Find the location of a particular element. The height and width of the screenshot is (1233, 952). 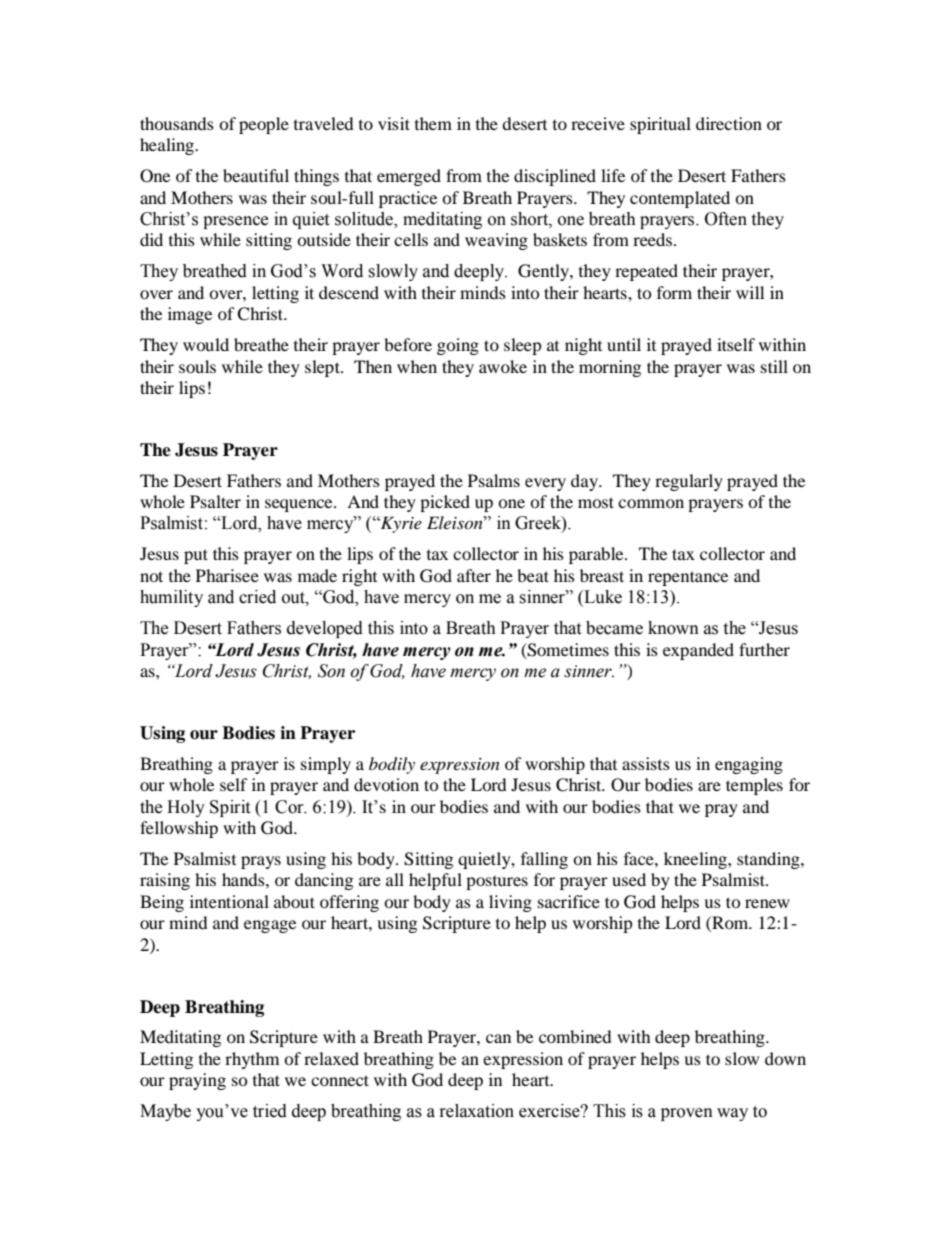

them is located at coordinates (433, 123).
